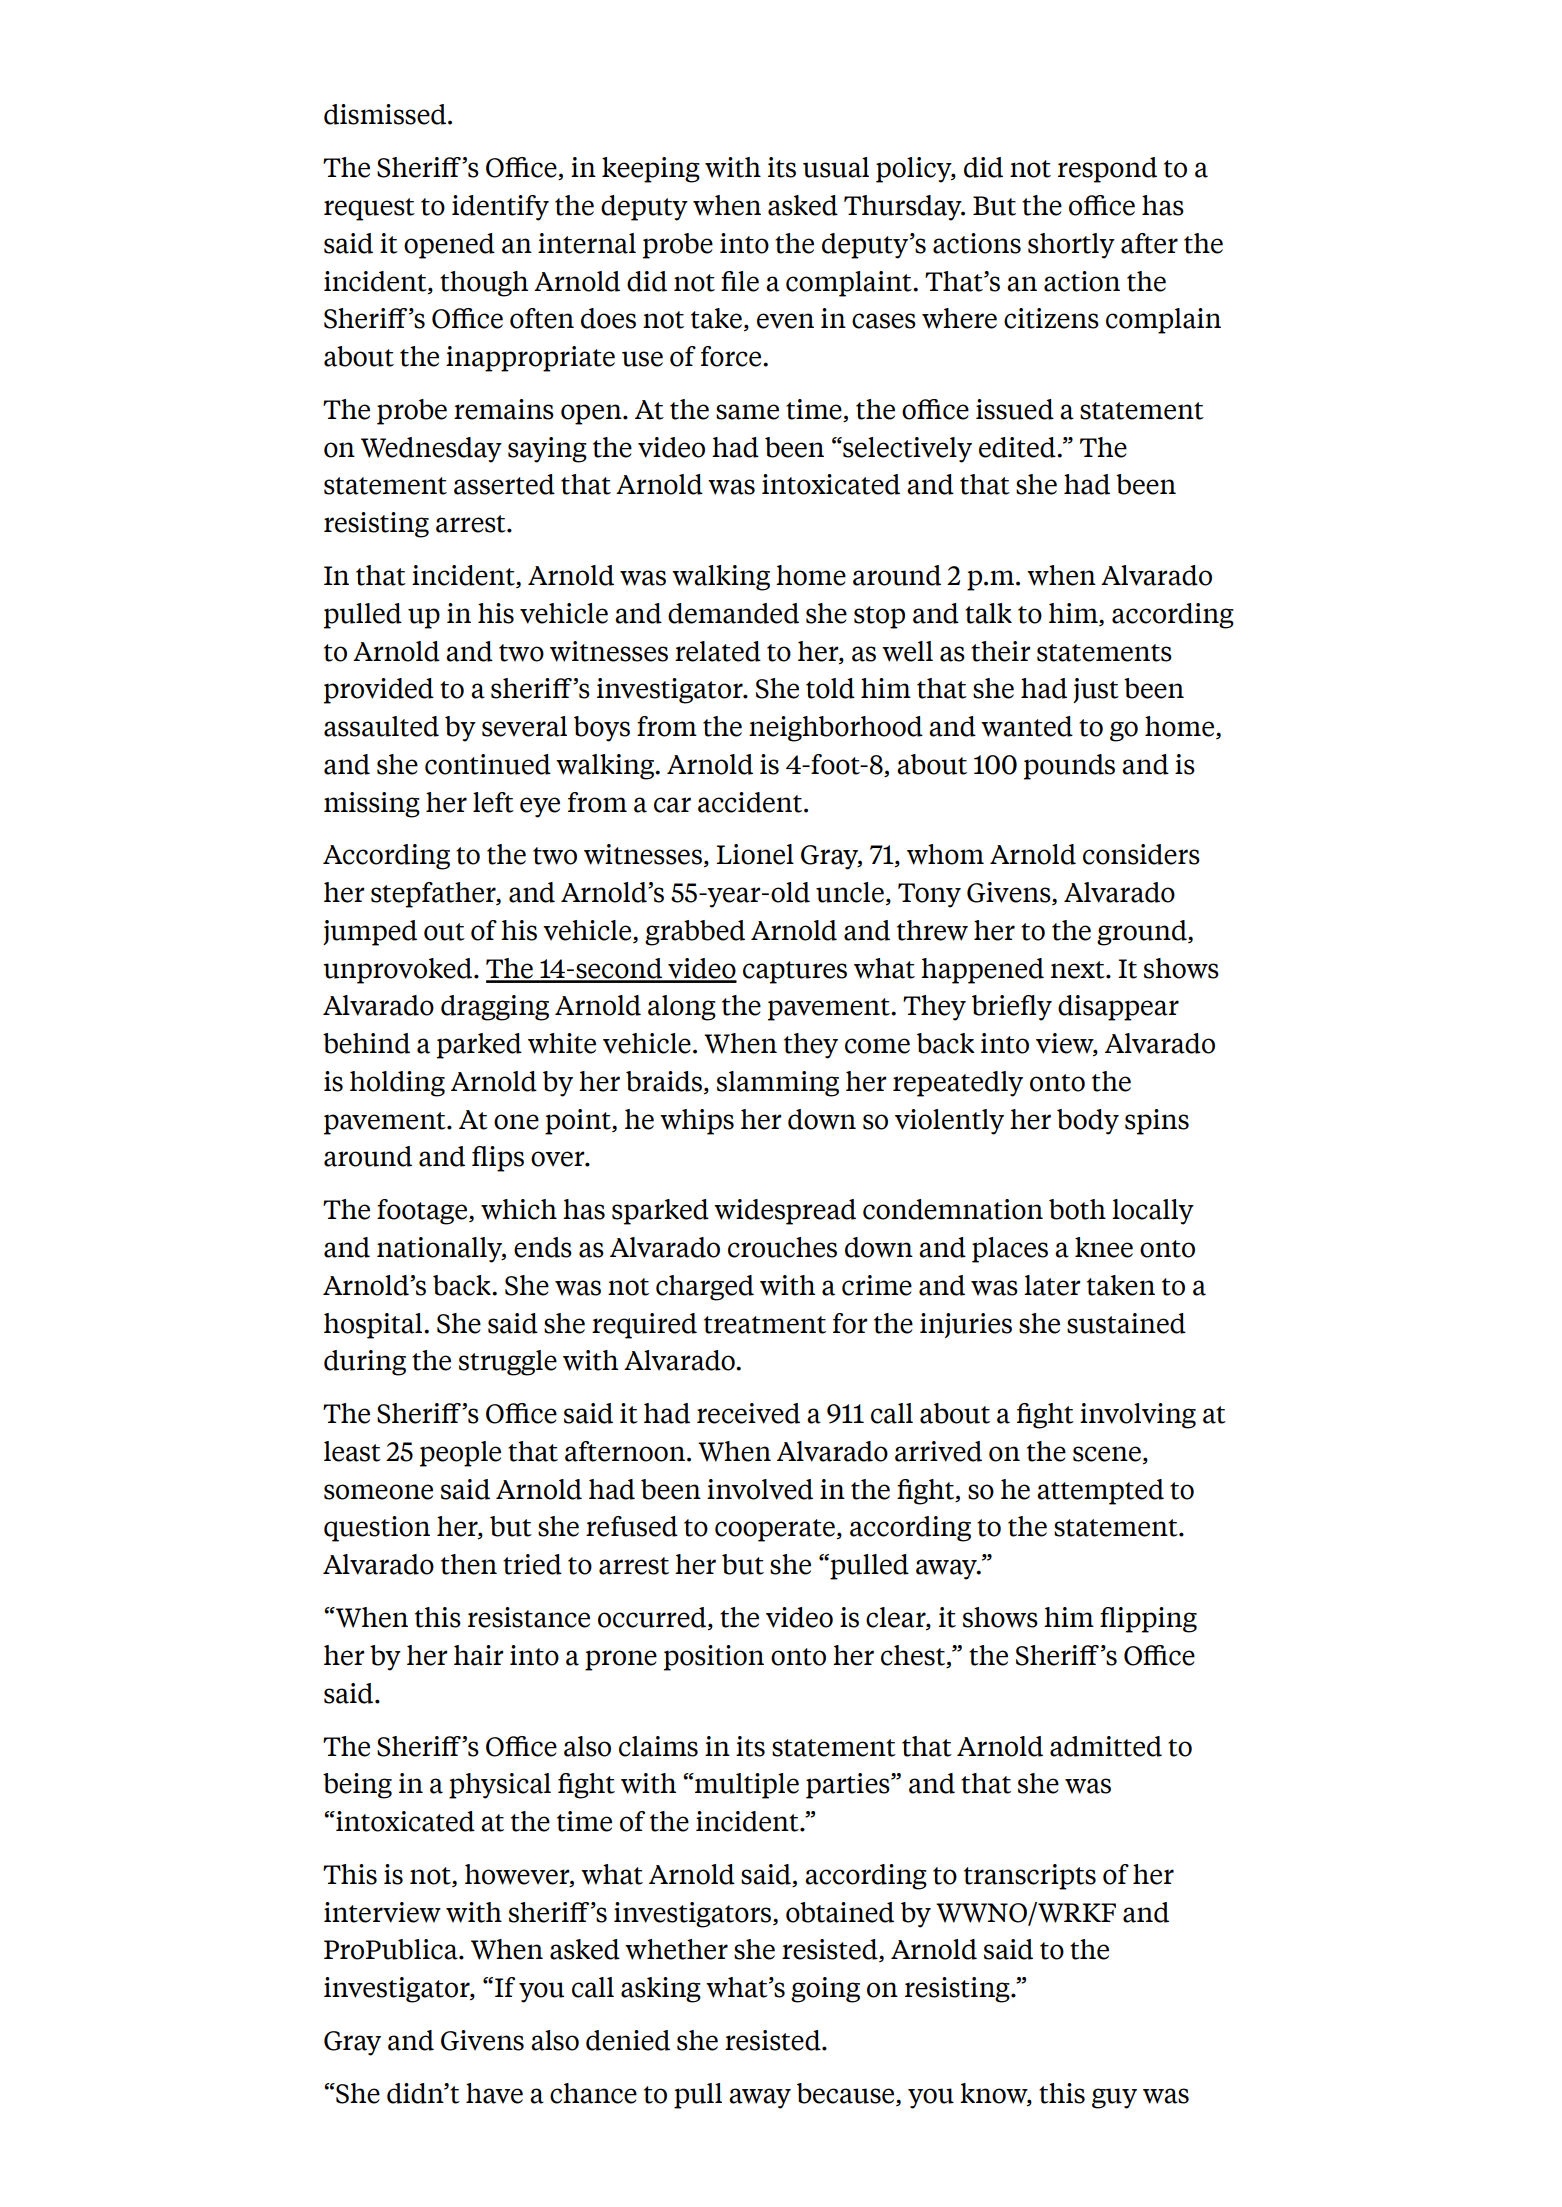  What do you see at coordinates (1088, 1122) in the image?
I see `body` at bounding box center [1088, 1122].
